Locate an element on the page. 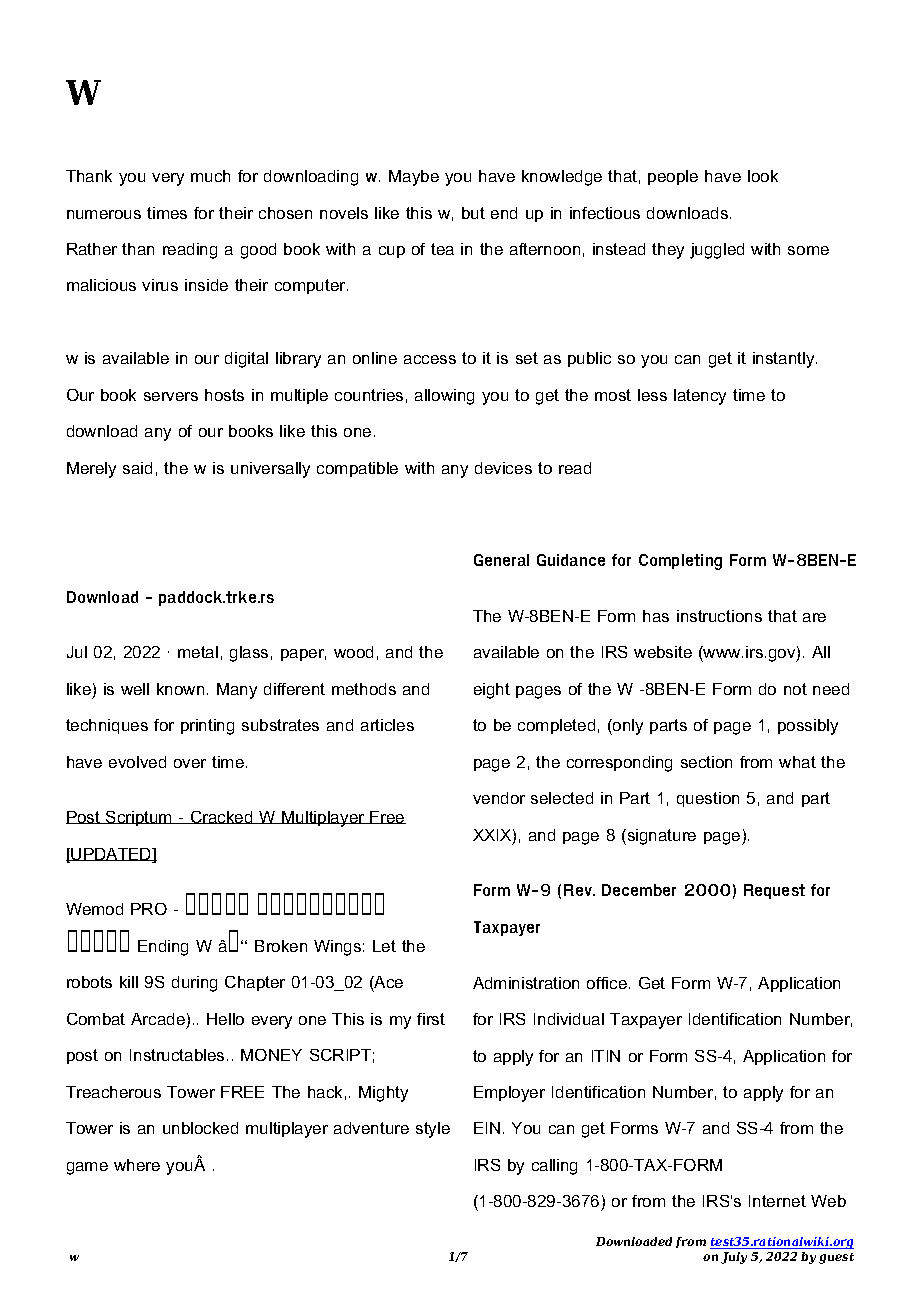  but is located at coordinates (473, 213).
